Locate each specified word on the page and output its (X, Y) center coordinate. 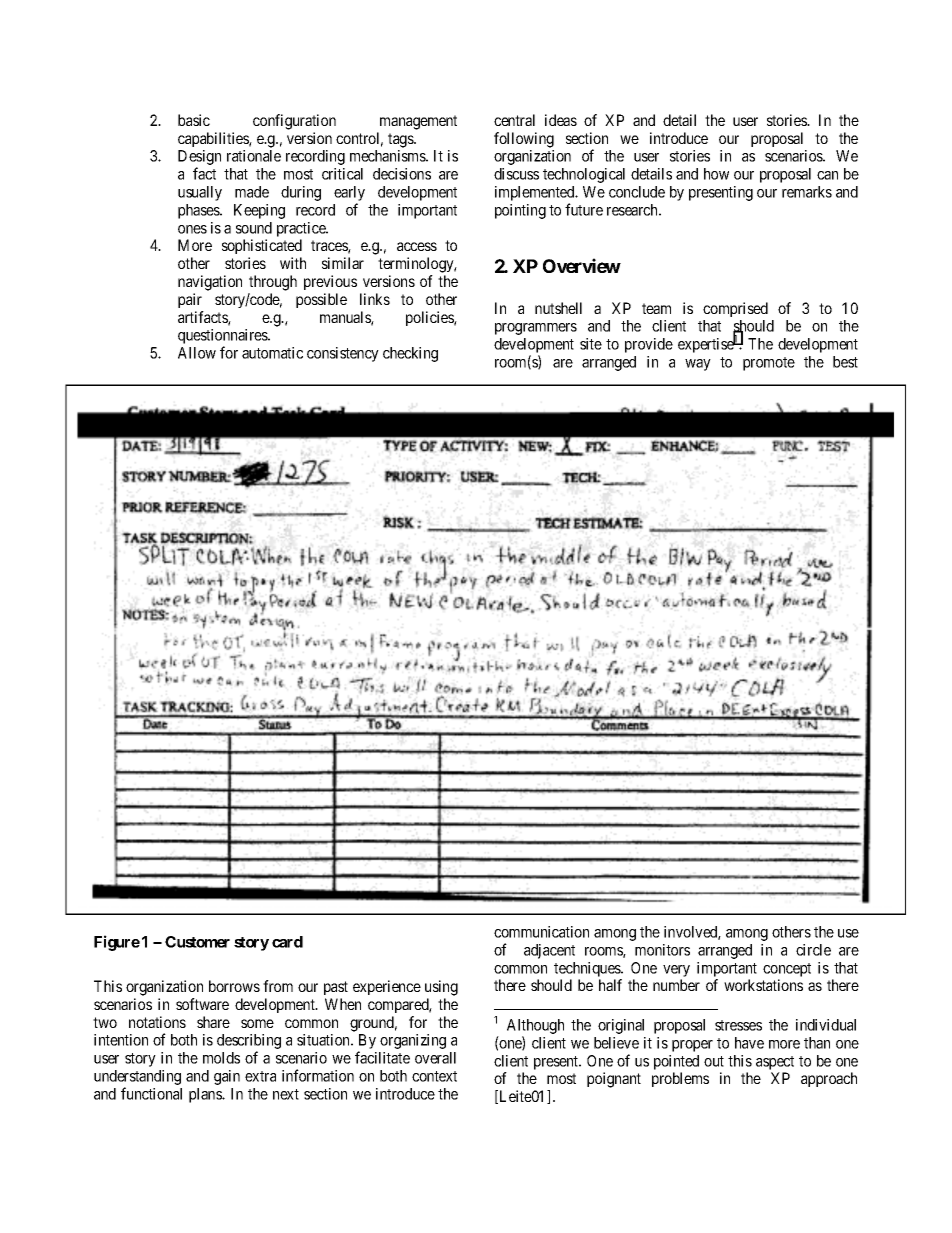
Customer (197, 942)
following (524, 140)
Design (199, 159)
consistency (343, 354)
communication (541, 932)
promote (769, 364)
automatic (272, 353)
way (698, 365)
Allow (197, 353)
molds (221, 1058)
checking (410, 354)
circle (813, 950)
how (716, 174)
